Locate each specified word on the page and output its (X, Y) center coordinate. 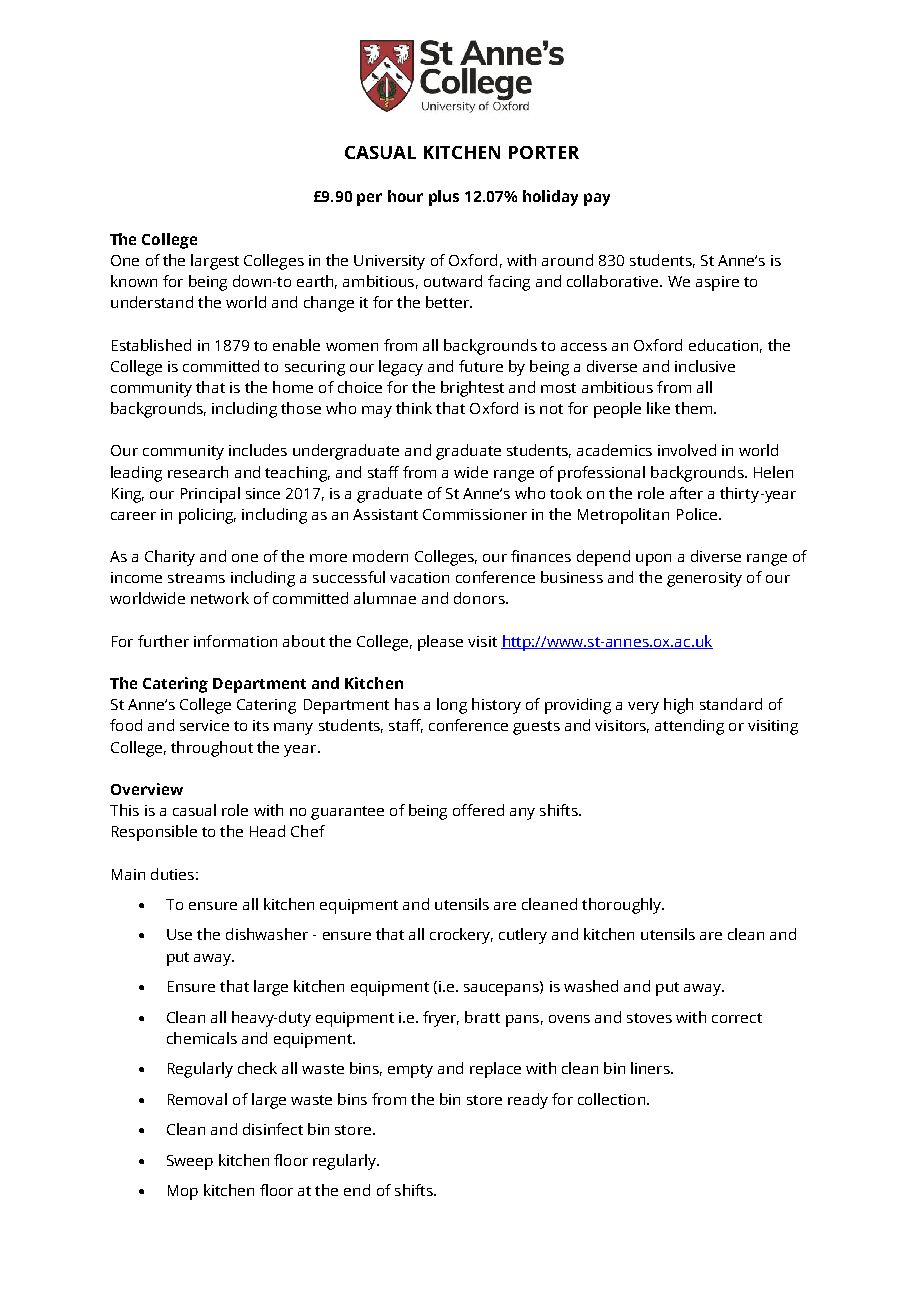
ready (528, 1101)
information (235, 641)
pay (597, 199)
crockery (461, 936)
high (678, 706)
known (134, 281)
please (440, 643)
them (695, 408)
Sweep (190, 1162)
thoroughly (623, 906)
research (198, 472)
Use (179, 934)
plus (444, 198)
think (414, 408)
